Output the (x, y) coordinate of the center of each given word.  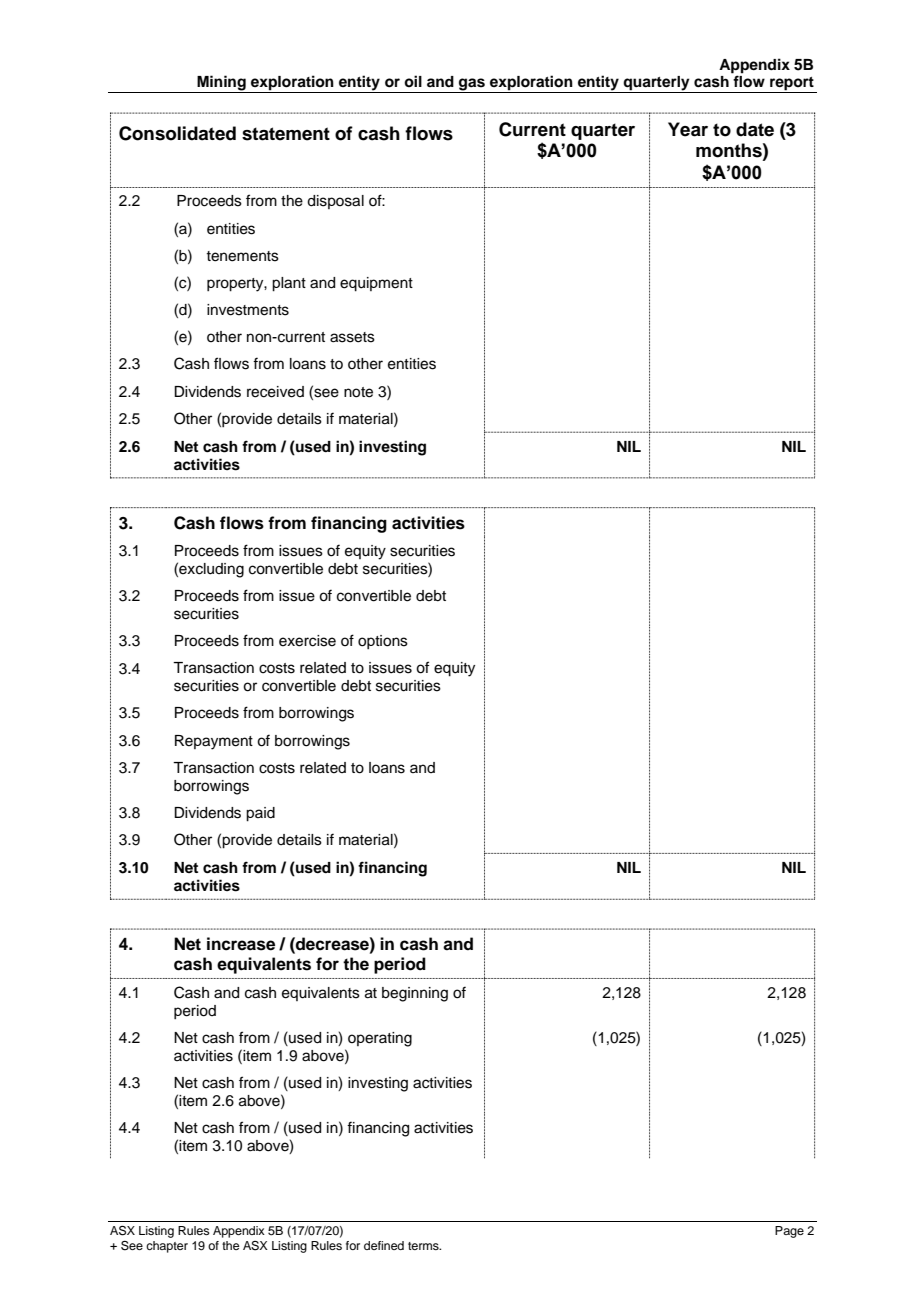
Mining (221, 84)
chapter (167, 1247)
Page (789, 1232)
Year (688, 129)
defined (384, 1245)
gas (472, 85)
